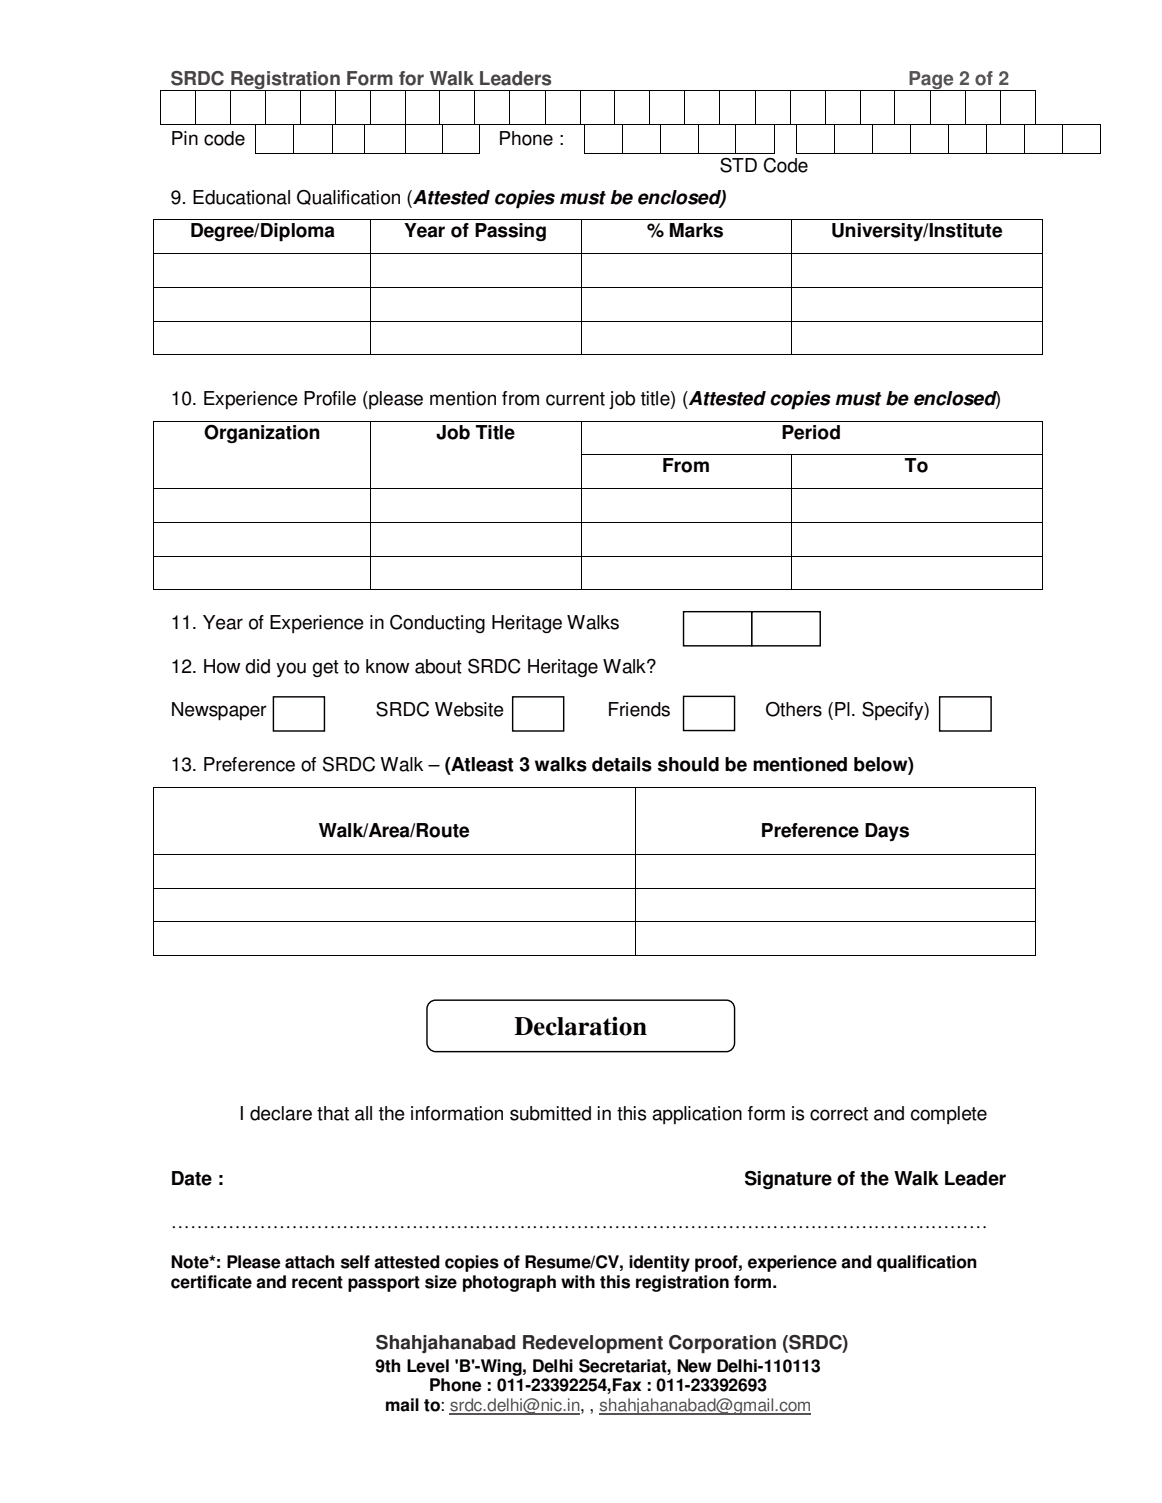  Describe the element at coordinates (931, 81) in the image. I see `Page` at that location.
